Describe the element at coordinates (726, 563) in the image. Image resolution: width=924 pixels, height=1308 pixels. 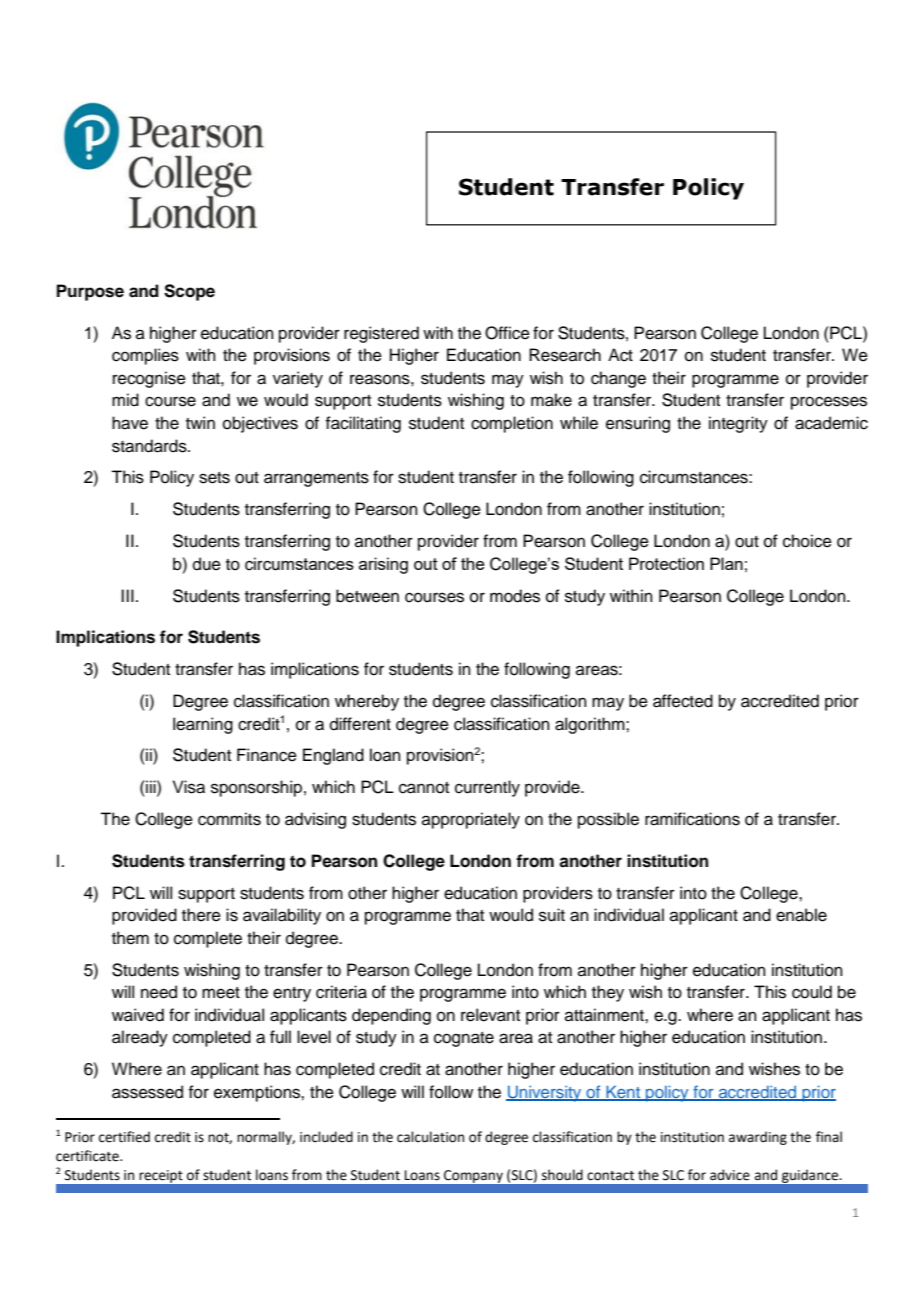
I see `Plan` at that location.
